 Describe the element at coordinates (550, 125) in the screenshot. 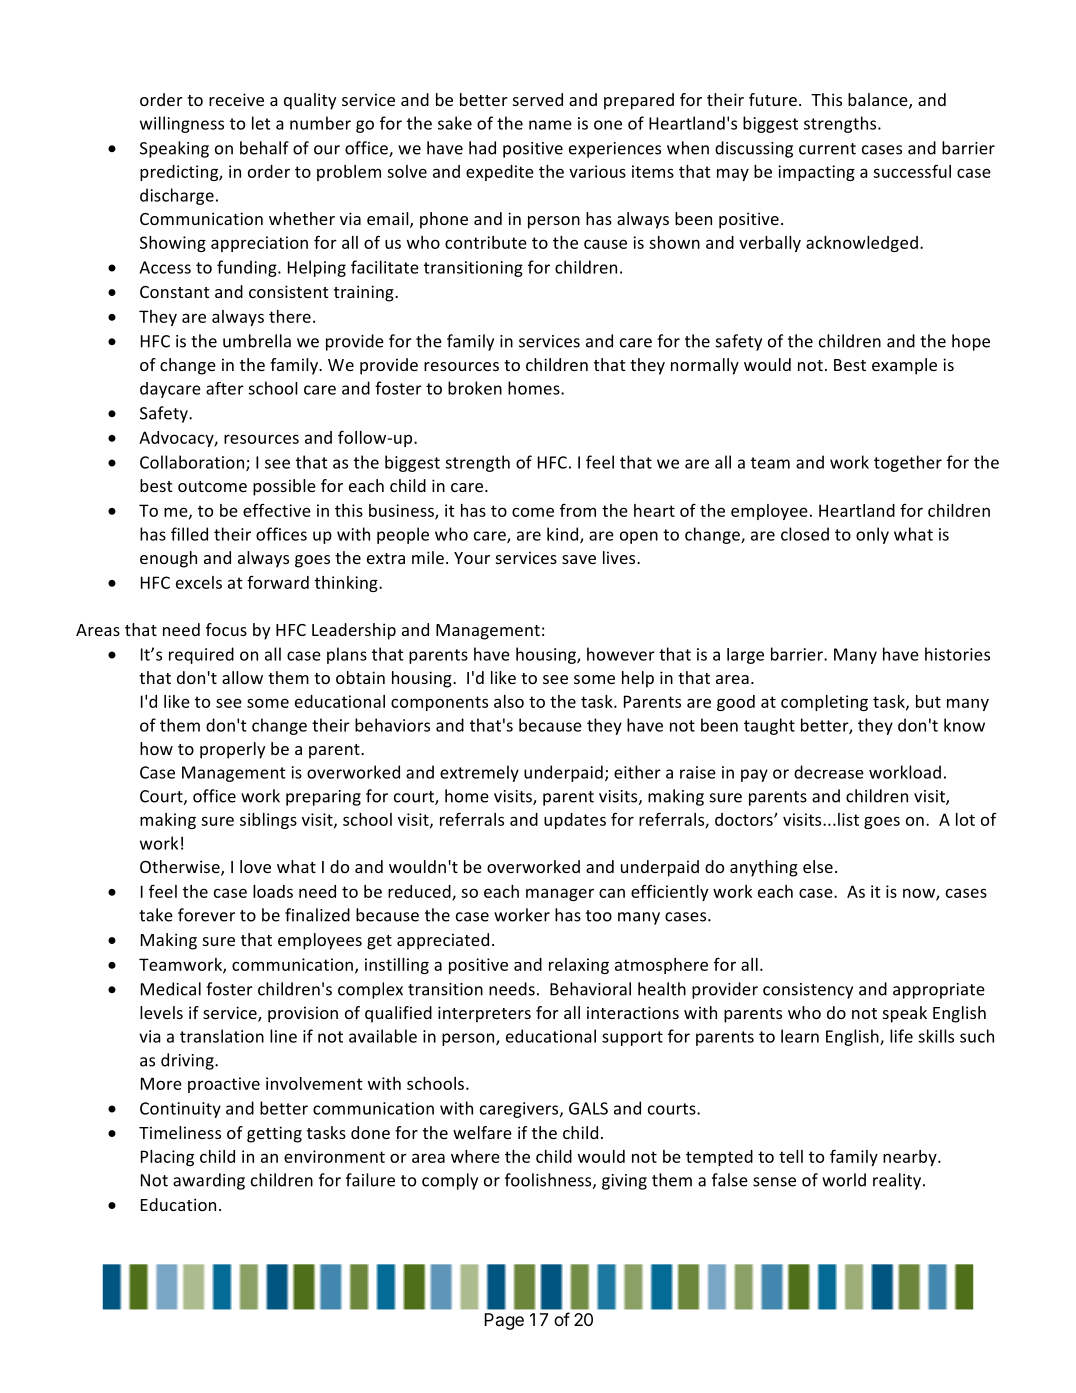

I see `name` at that location.
